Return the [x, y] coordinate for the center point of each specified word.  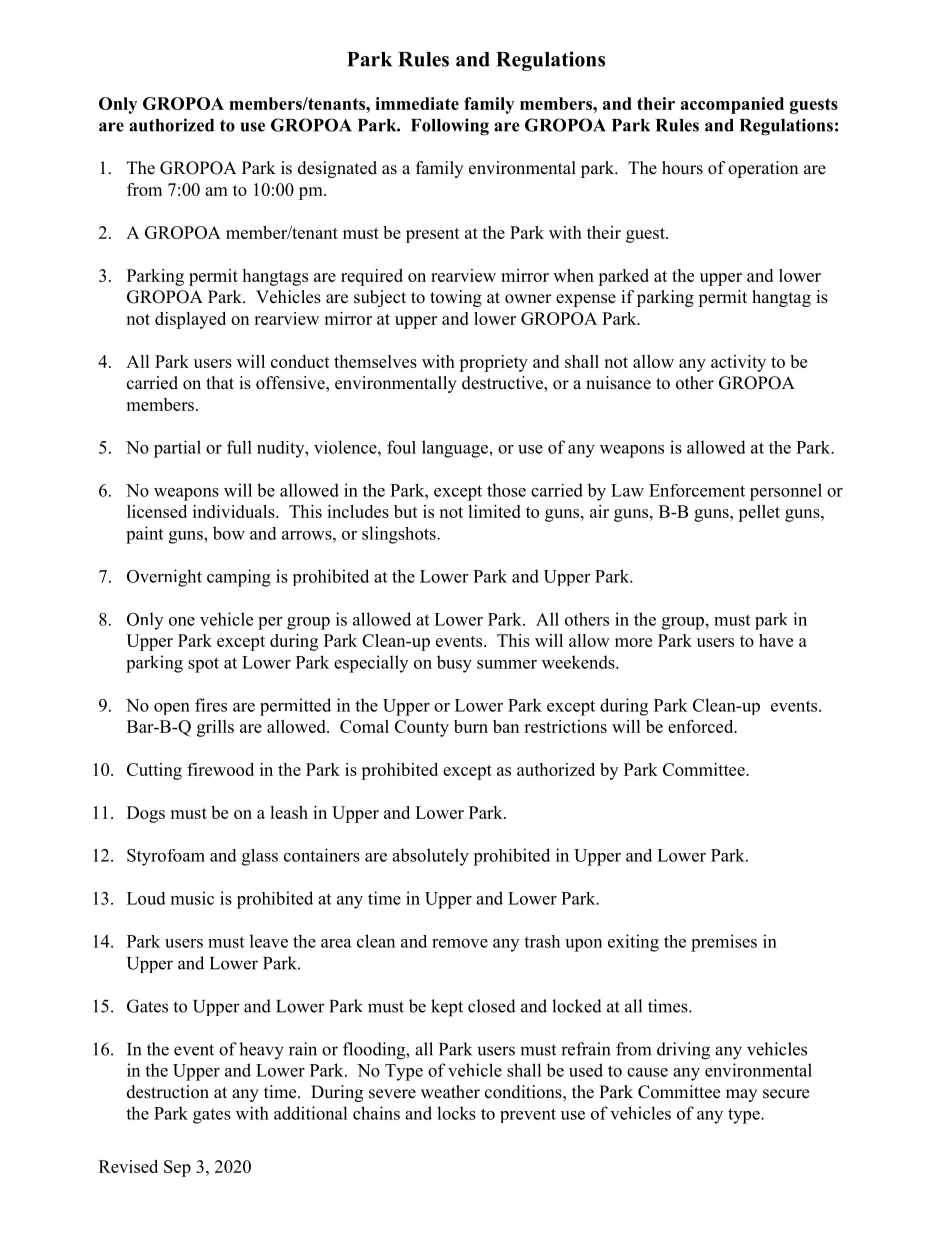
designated [337, 169]
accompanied [732, 105]
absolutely [430, 857]
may [741, 1095]
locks [456, 1113]
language [455, 449]
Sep [177, 1168]
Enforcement [697, 490]
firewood [220, 769]
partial [177, 449]
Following [450, 127]
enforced [702, 726]
